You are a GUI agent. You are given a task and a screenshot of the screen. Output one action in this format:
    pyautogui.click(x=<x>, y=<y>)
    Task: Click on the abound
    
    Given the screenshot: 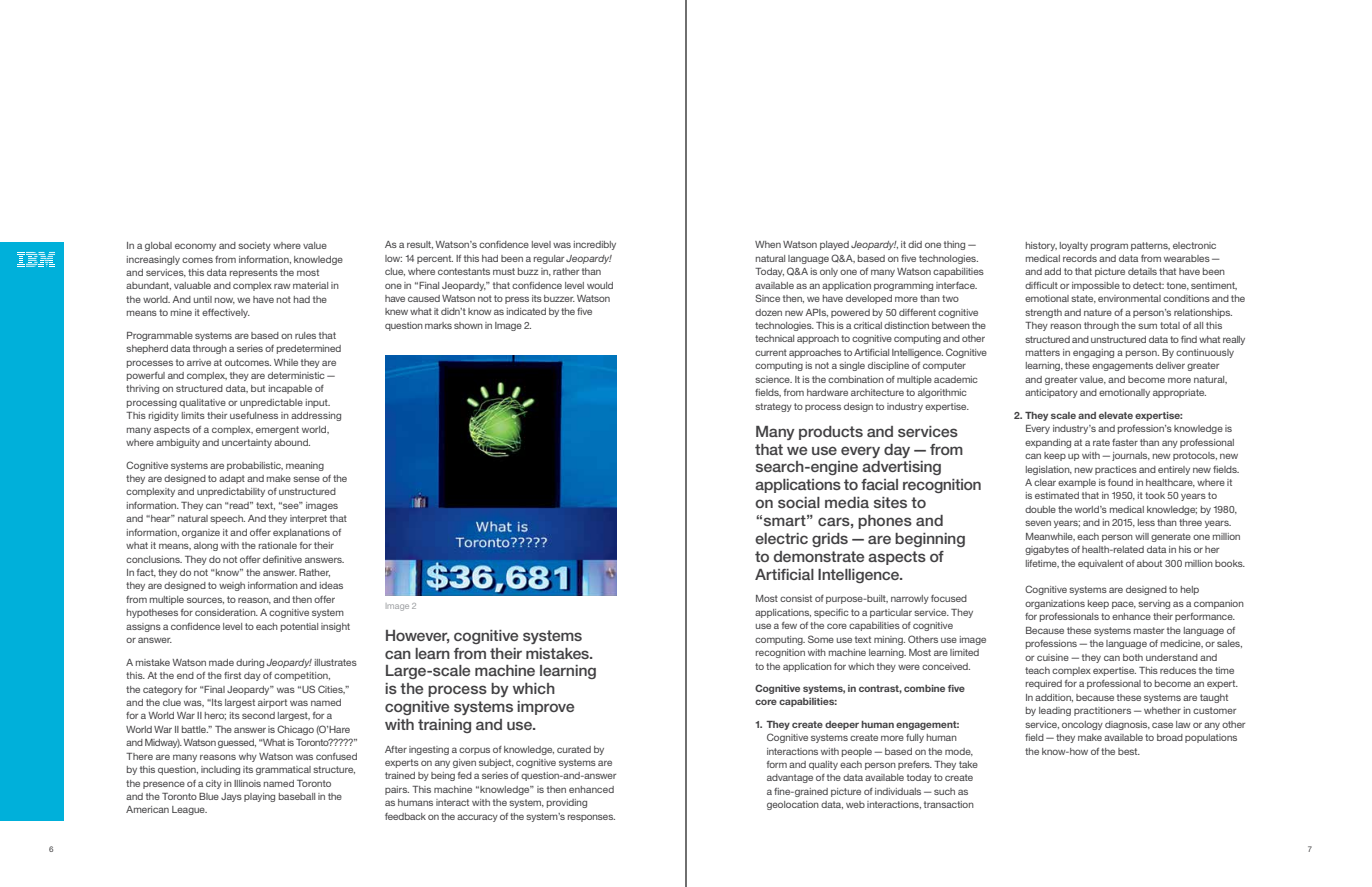 What is the action you would take?
    pyautogui.click(x=292, y=442)
